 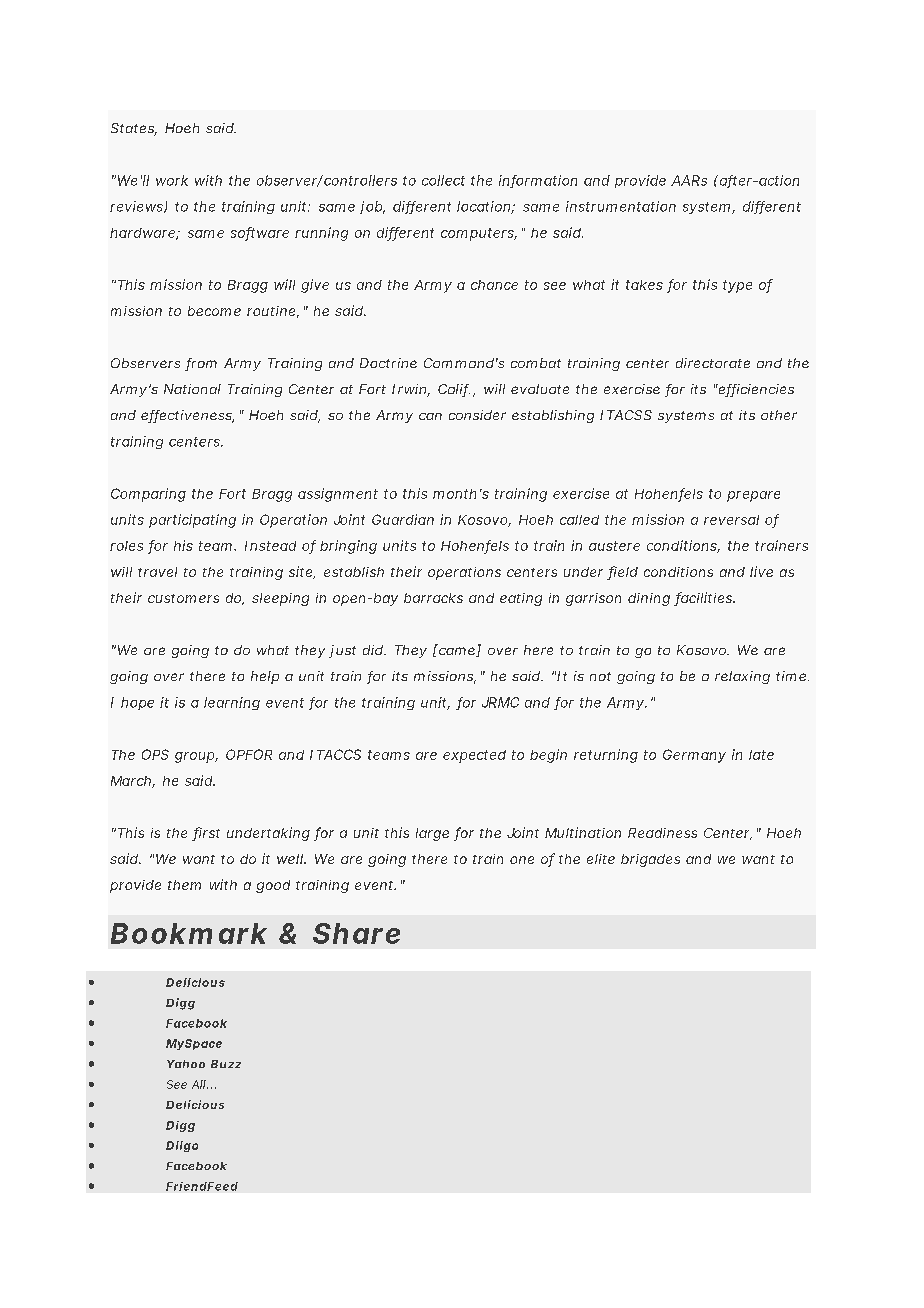 I want to click on customers, so click(x=183, y=598).
